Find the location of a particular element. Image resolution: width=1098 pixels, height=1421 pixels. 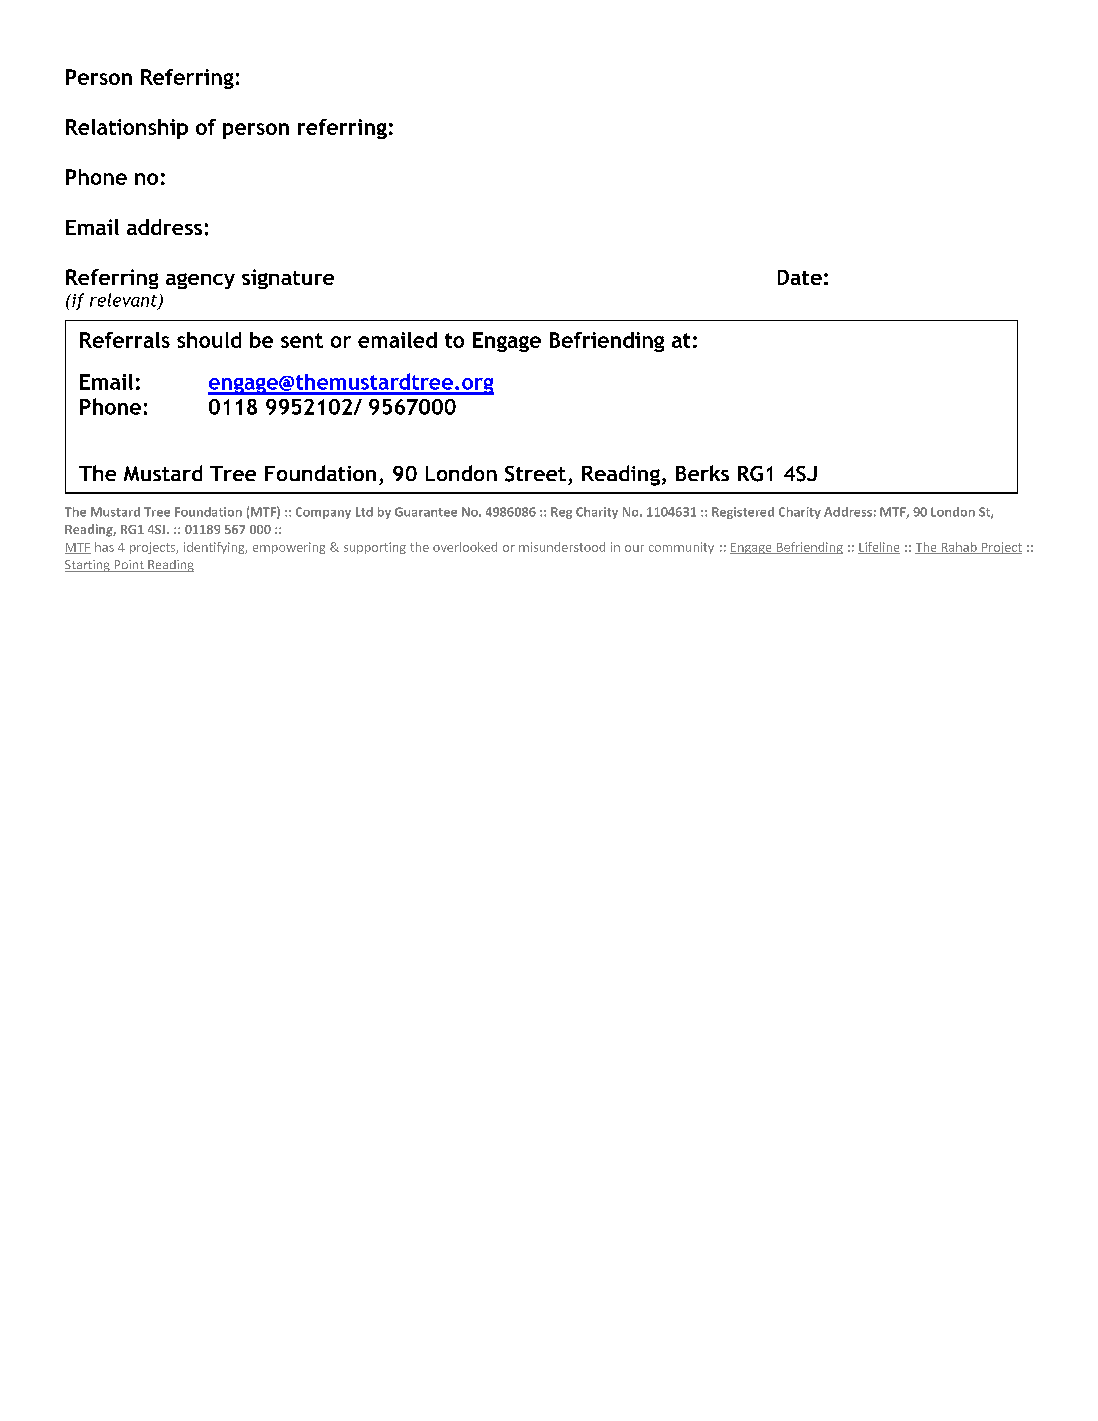

Date is located at coordinates (800, 277).
